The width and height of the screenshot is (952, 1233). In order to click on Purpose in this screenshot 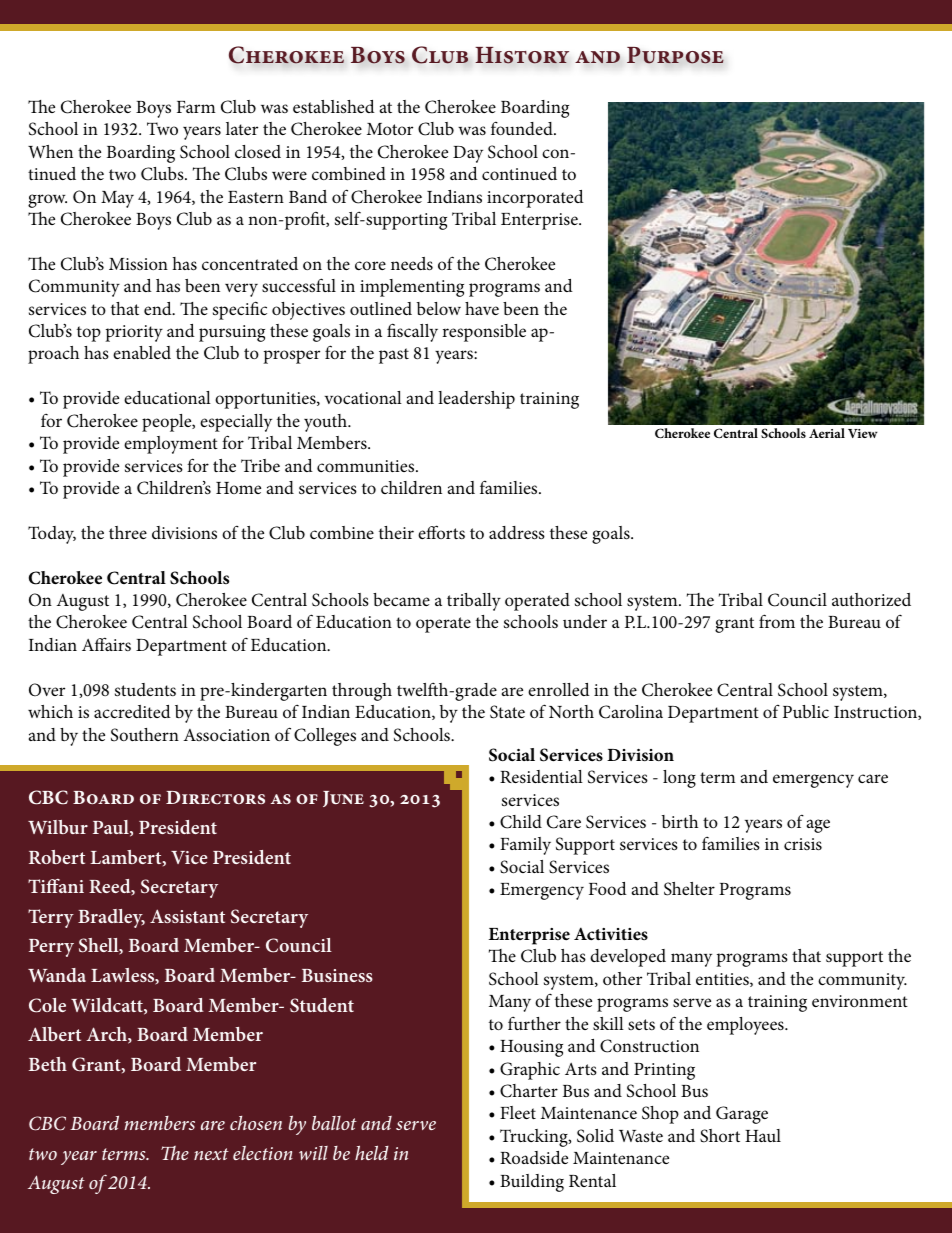, I will do `click(675, 55)`.
